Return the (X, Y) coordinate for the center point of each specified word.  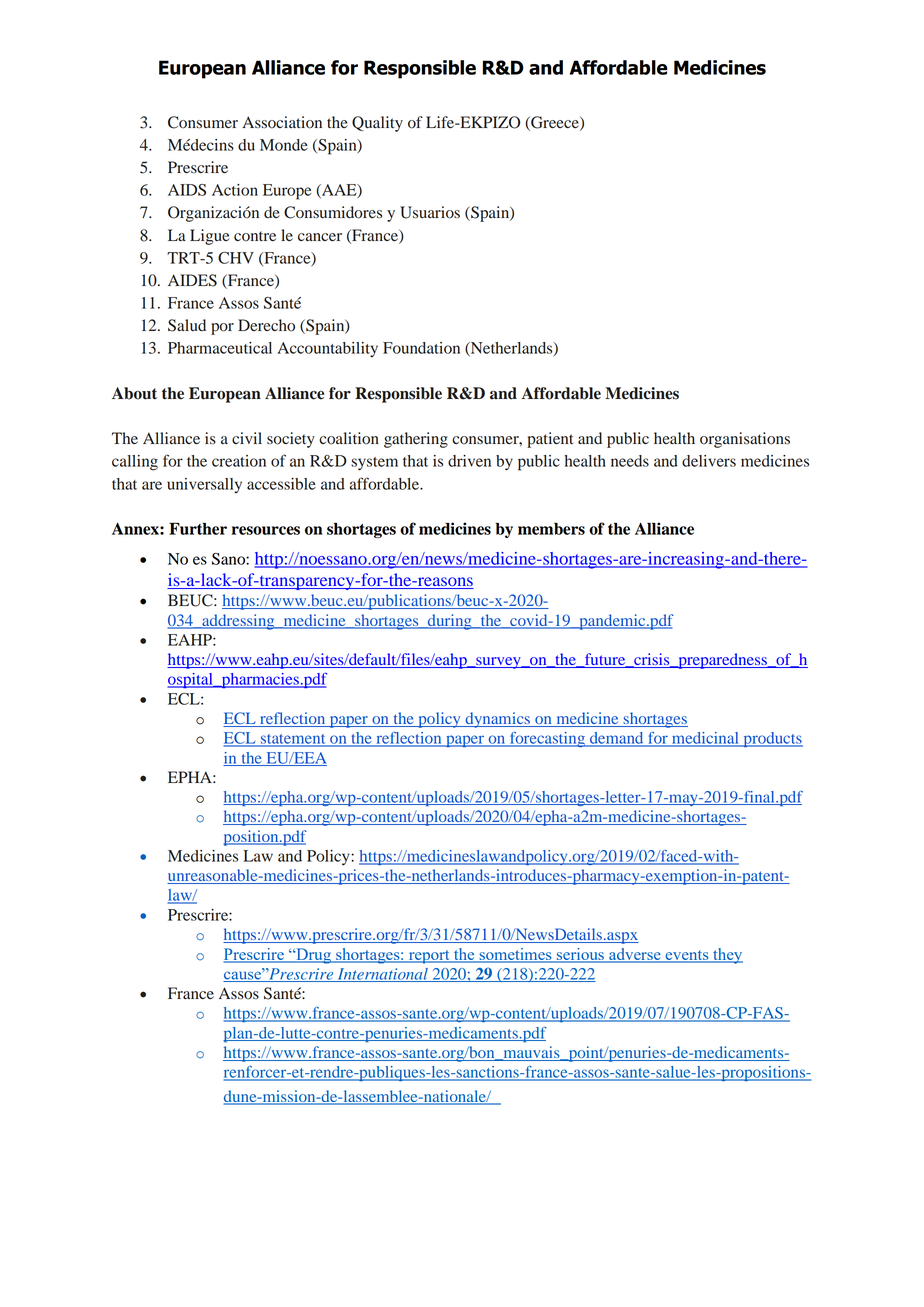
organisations (745, 440)
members (551, 529)
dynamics (497, 720)
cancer (320, 237)
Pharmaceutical (220, 348)
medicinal (705, 739)
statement (293, 740)
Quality (377, 124)
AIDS (187, 190)
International (382, 975)
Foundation (421, 348)
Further (198, 528)
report (429, 957)
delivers (709, 461)
